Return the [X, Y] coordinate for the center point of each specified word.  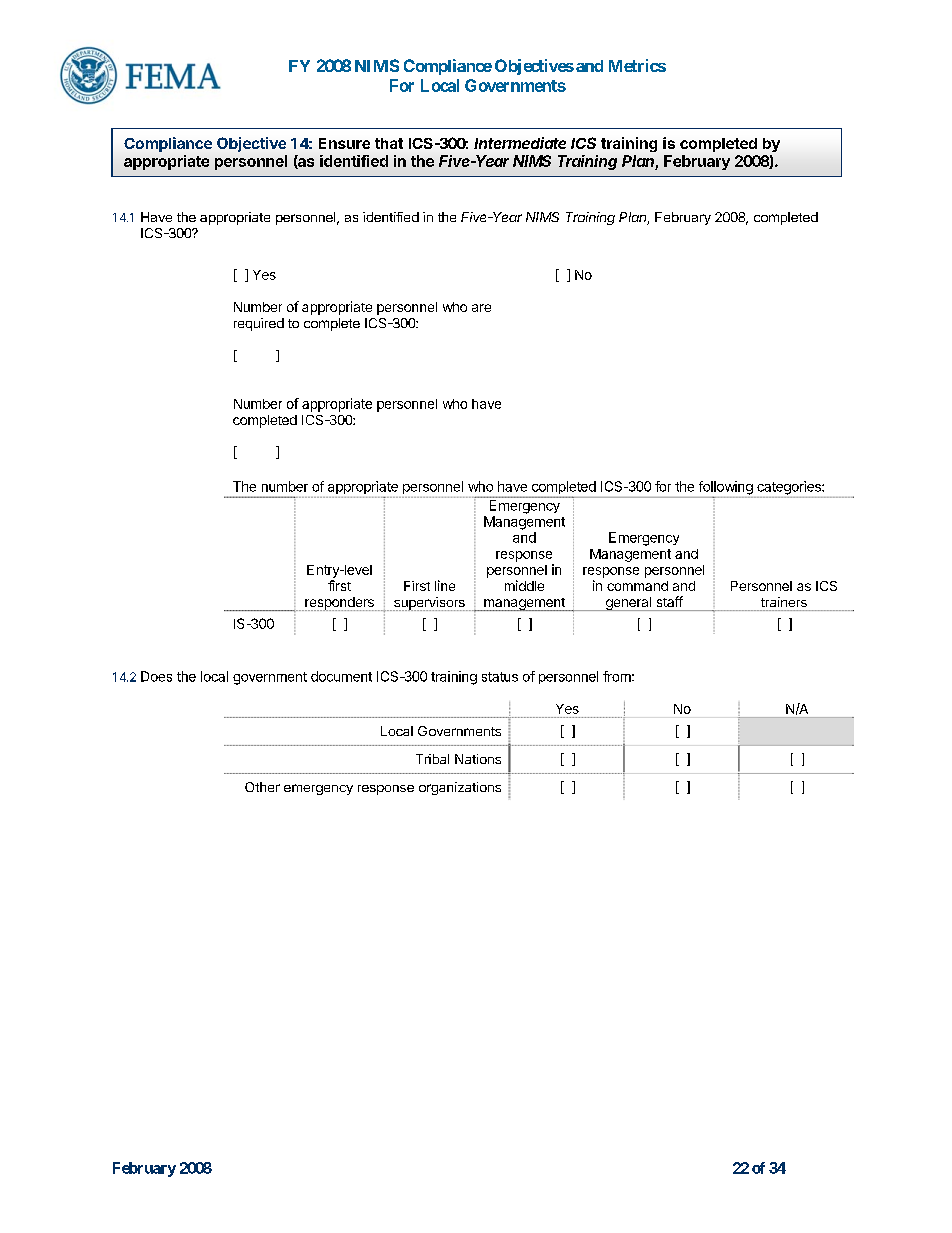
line [445, 585]
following [726, 489]
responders [339, 604]
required [259, 324]
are [481, 308]
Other [262, 787]
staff [670, 601]
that [389, 143]
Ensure [344, 143]
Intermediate [520, 143]
